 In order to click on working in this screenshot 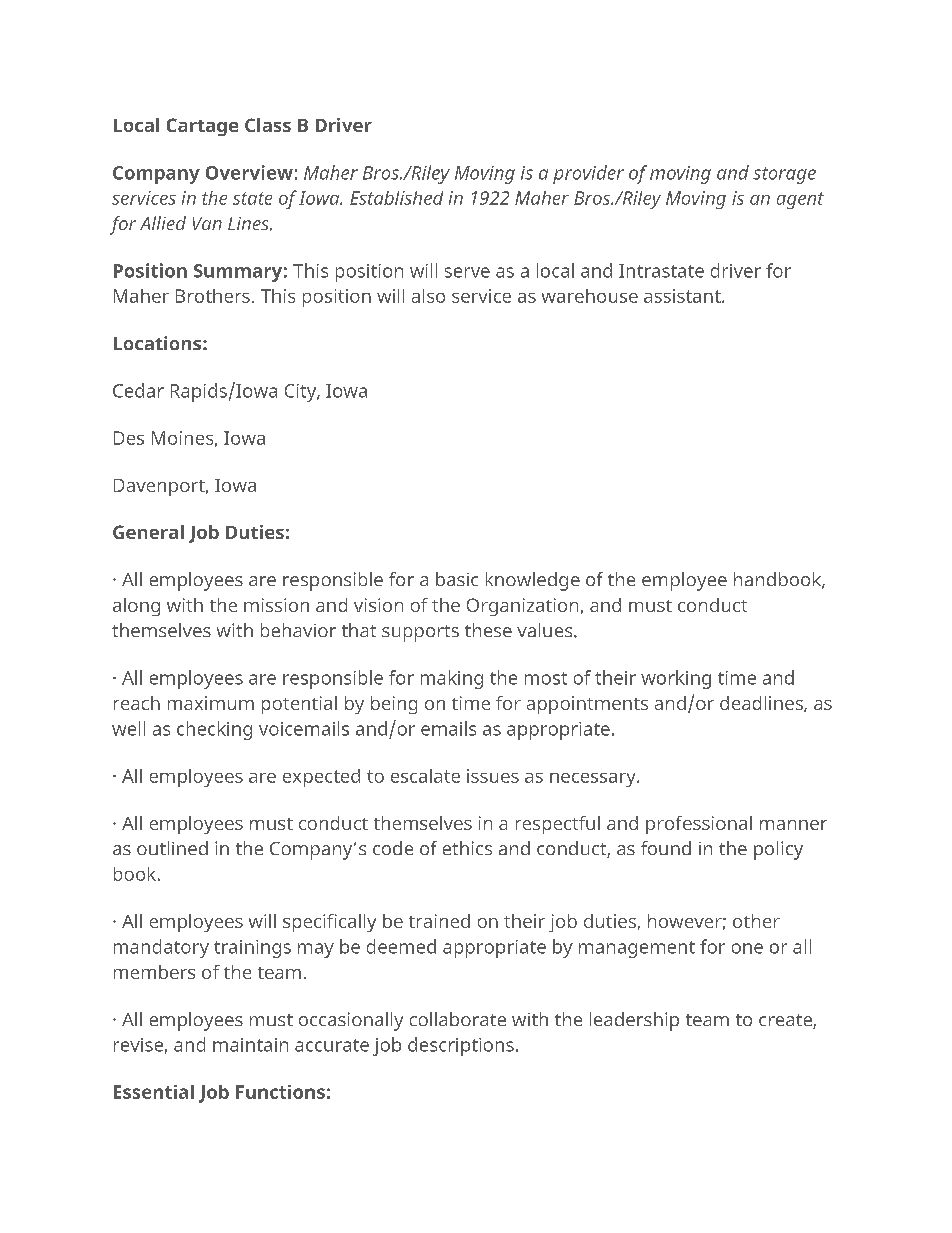, I will do `click(676, 679)`.
